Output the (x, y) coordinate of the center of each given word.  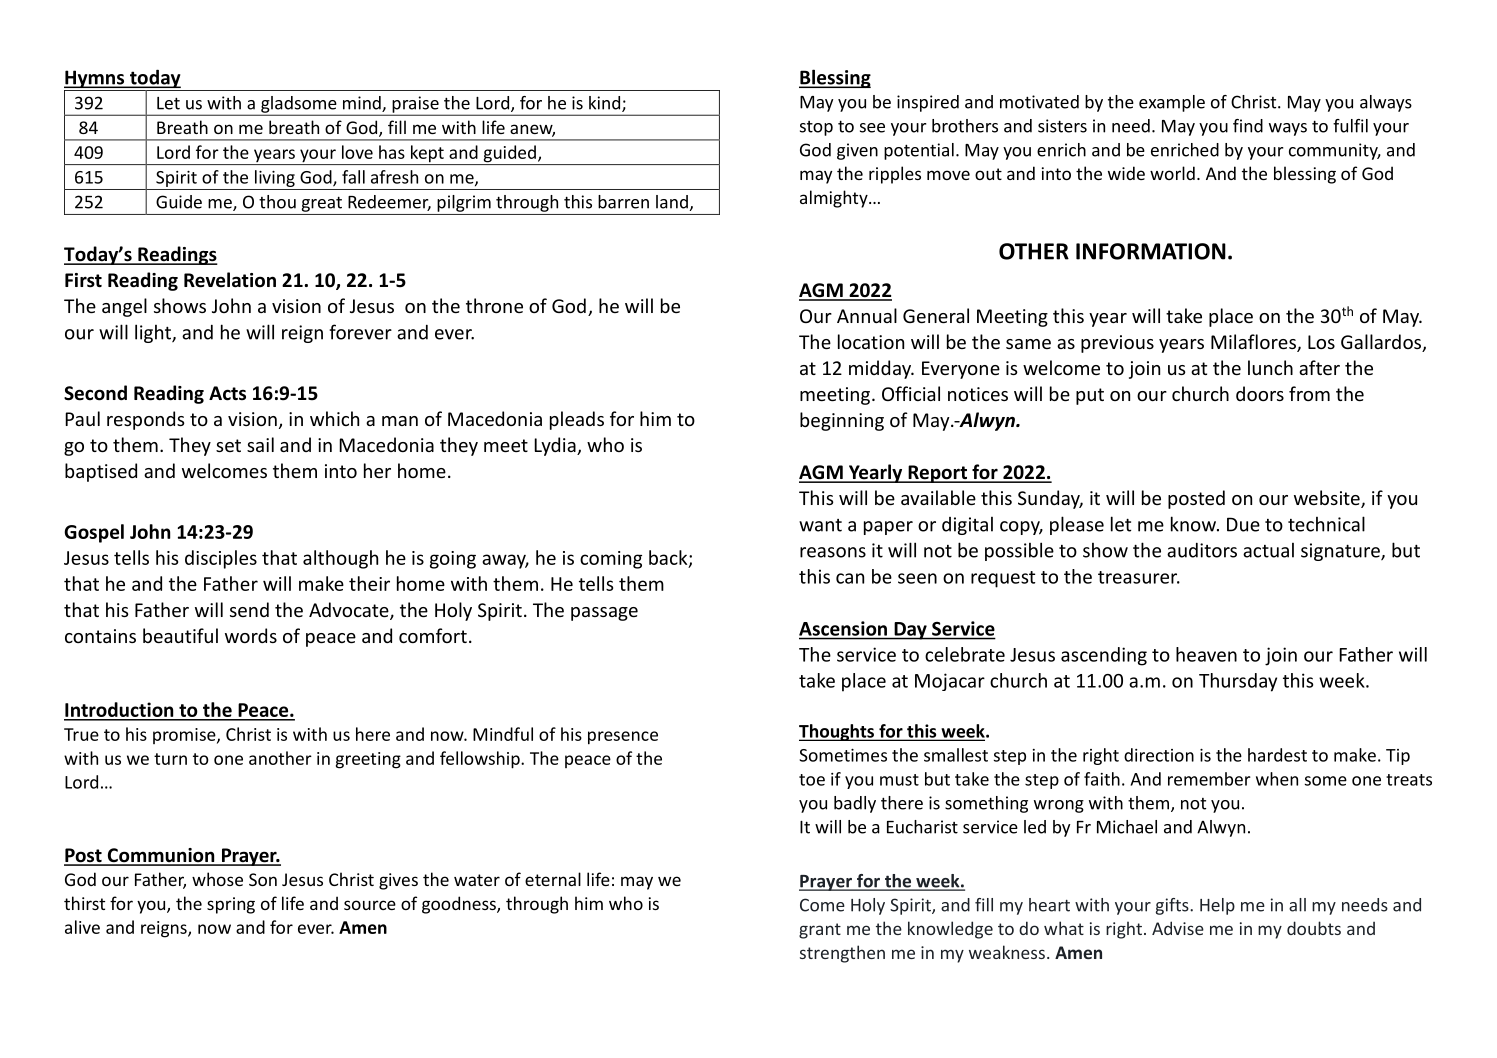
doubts (1314, 928)
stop (816, 128)
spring (231, 905)
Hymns (95, 79)
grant (820, 931)
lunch (1270, 367)
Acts (227, 393)
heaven (1206, 654)
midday (881, 369)
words (251, 635)
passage (604, 614)
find (1248, 126)
